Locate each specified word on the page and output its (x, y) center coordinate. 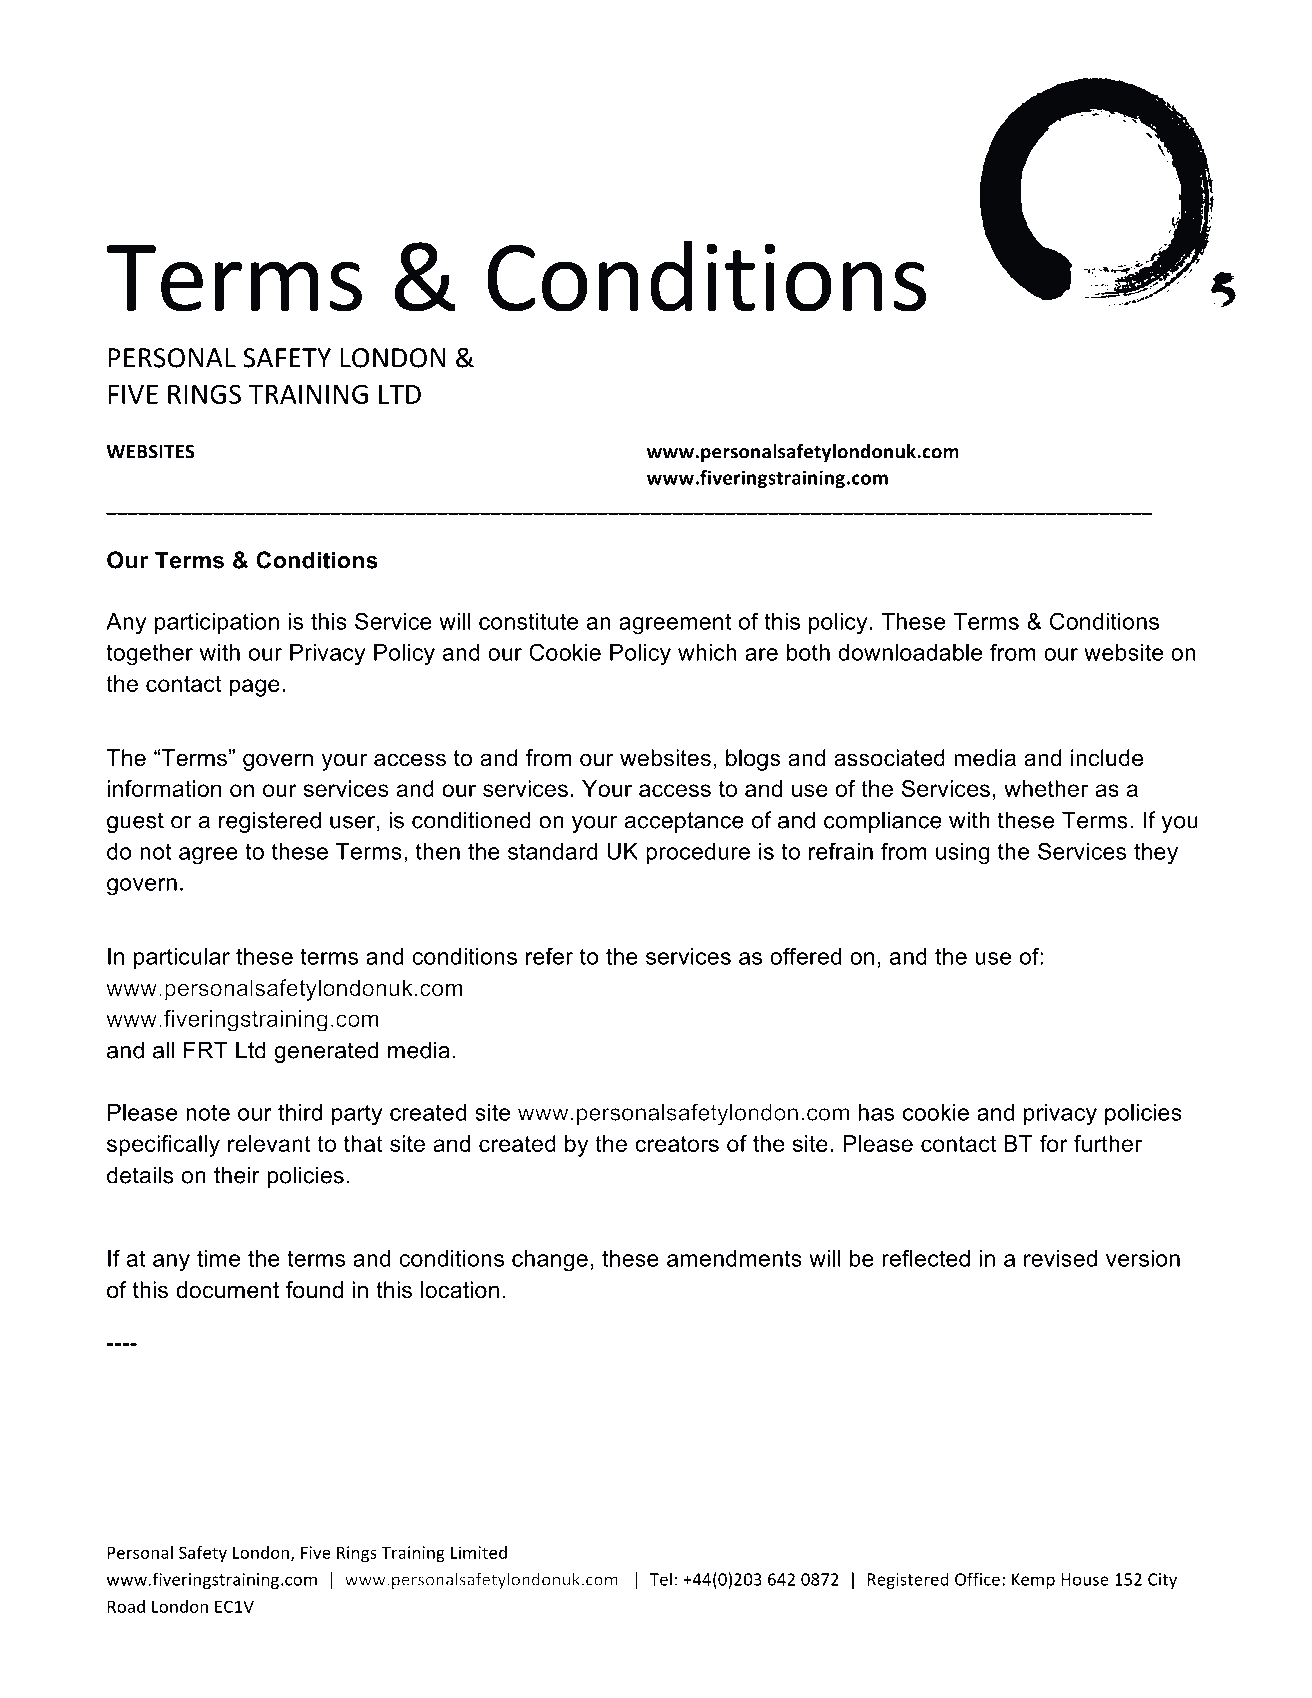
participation (217, 623)
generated (326, 1052)
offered (806, 956)
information (164, 788)
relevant (269, 1143)
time (218, 1258)
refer (549, 956)
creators (677, 1144)
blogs (753, 760)
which (707, 652)
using (963, 854)
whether (1046, 788)
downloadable (910, 652)
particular (182, 958)
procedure (698, 853)
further (1108, 1143)
